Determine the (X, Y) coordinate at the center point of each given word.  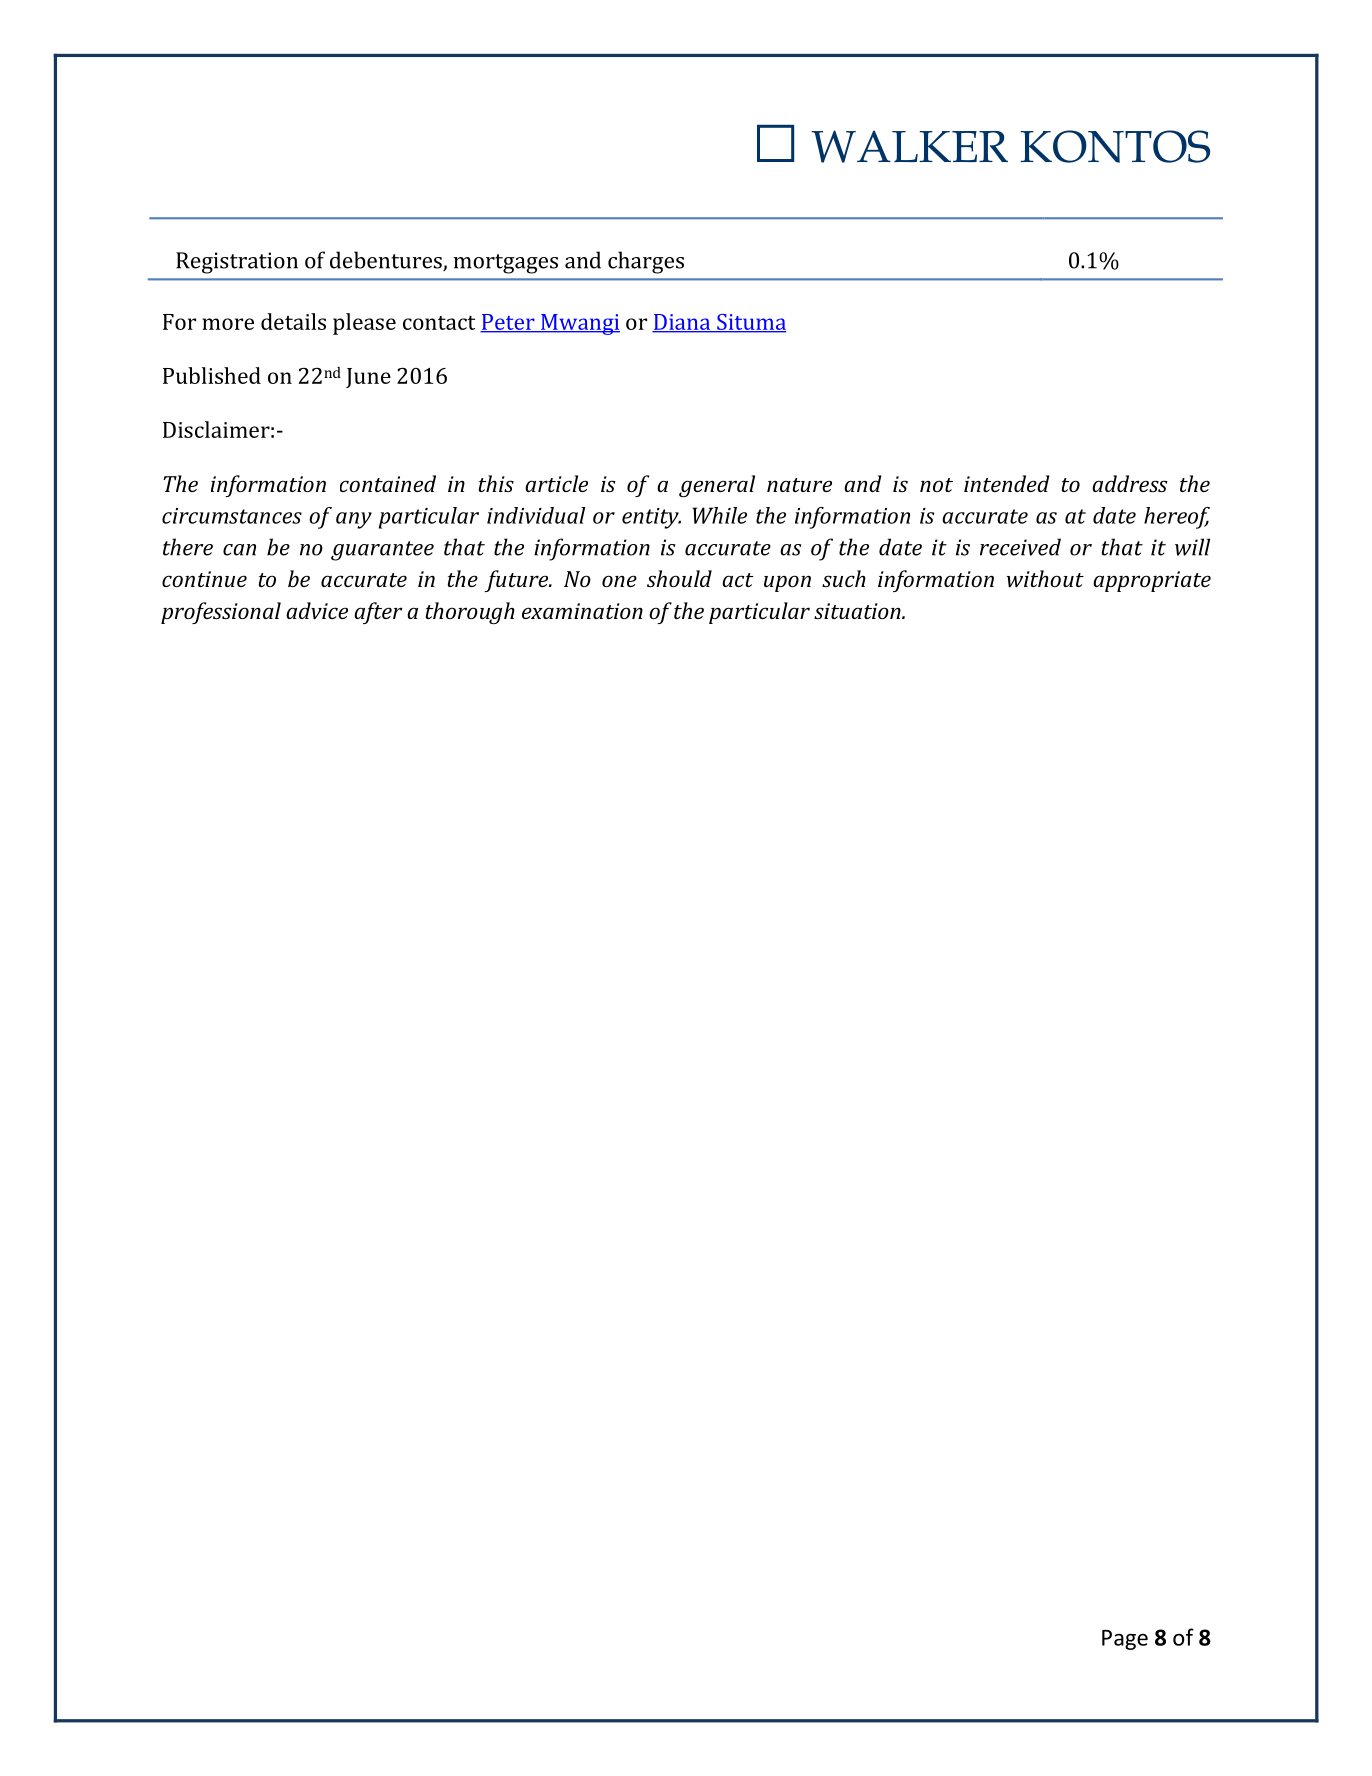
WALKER (909, 146)
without (1045, 578)
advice (317, 610)
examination (582, 611)
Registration (237, 263)
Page (1125, 1640)
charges (646, 262)
